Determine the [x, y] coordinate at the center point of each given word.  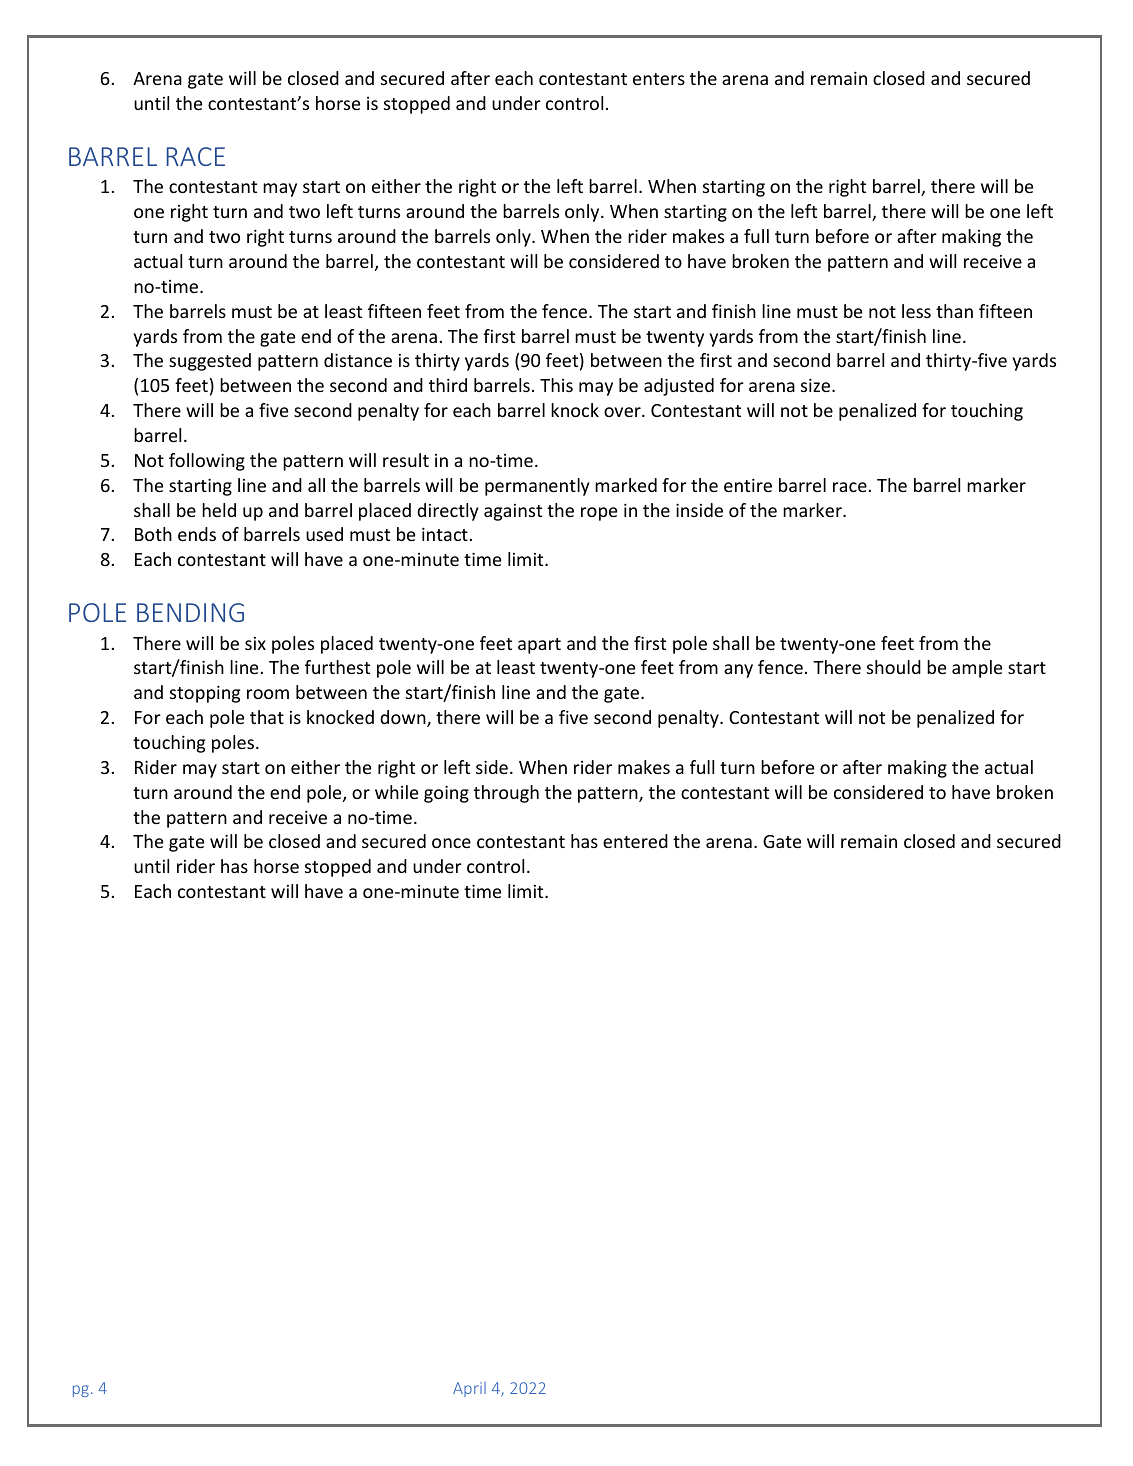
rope [599, 514]
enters [659, 79]
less [916, 311]
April [469, 1389]
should [894, 667]
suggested [210, 362]
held [219, 510]
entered [635, 841]
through [506, 794]
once [451, 843]
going [446, 794]
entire [748, 485]
